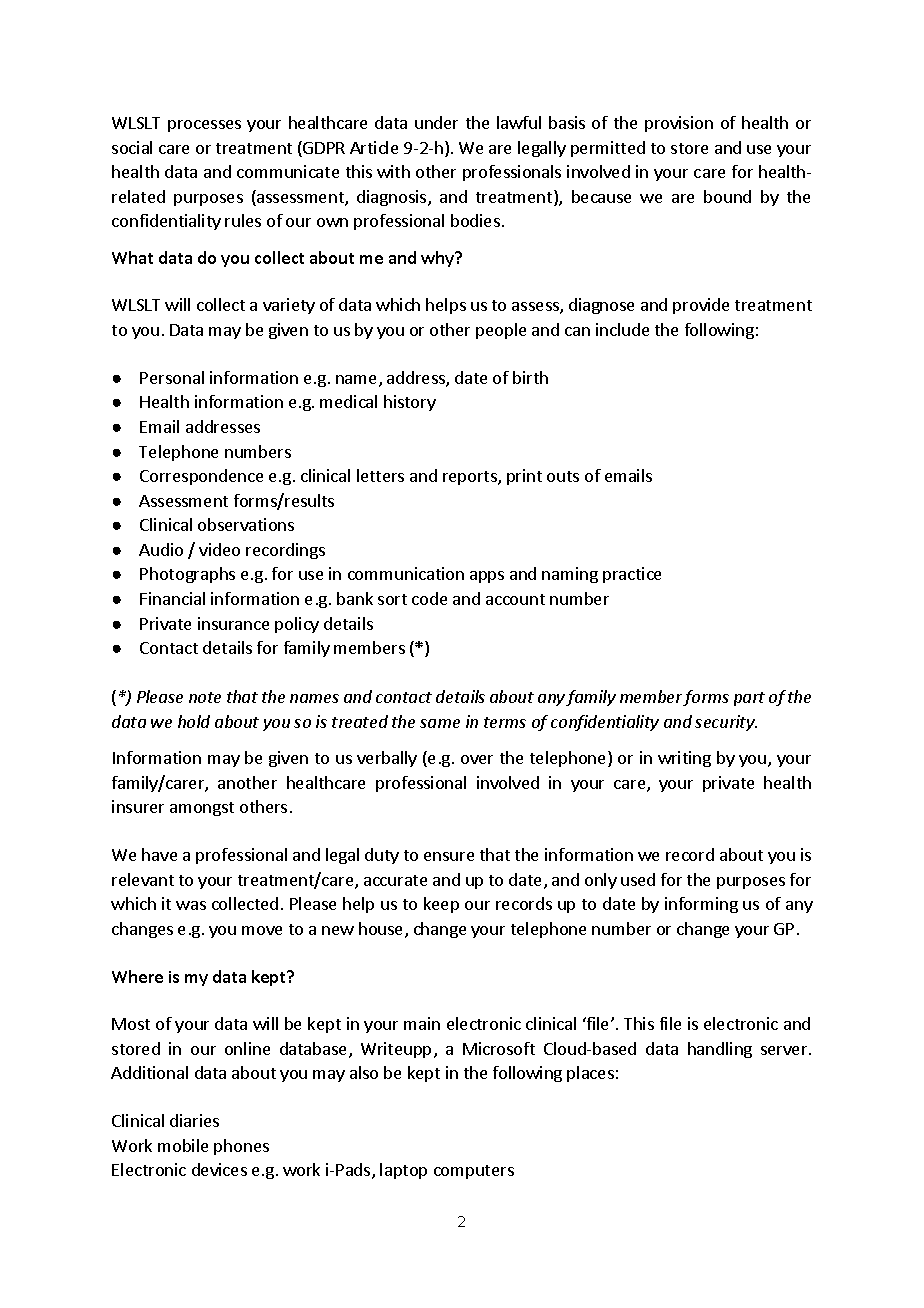 Image resolution: width=924 pixels, height=1308 pixels. What do you see at coordinates (720, 1050) in the image?
I see `handling` at bounding box center [720, 1050].
